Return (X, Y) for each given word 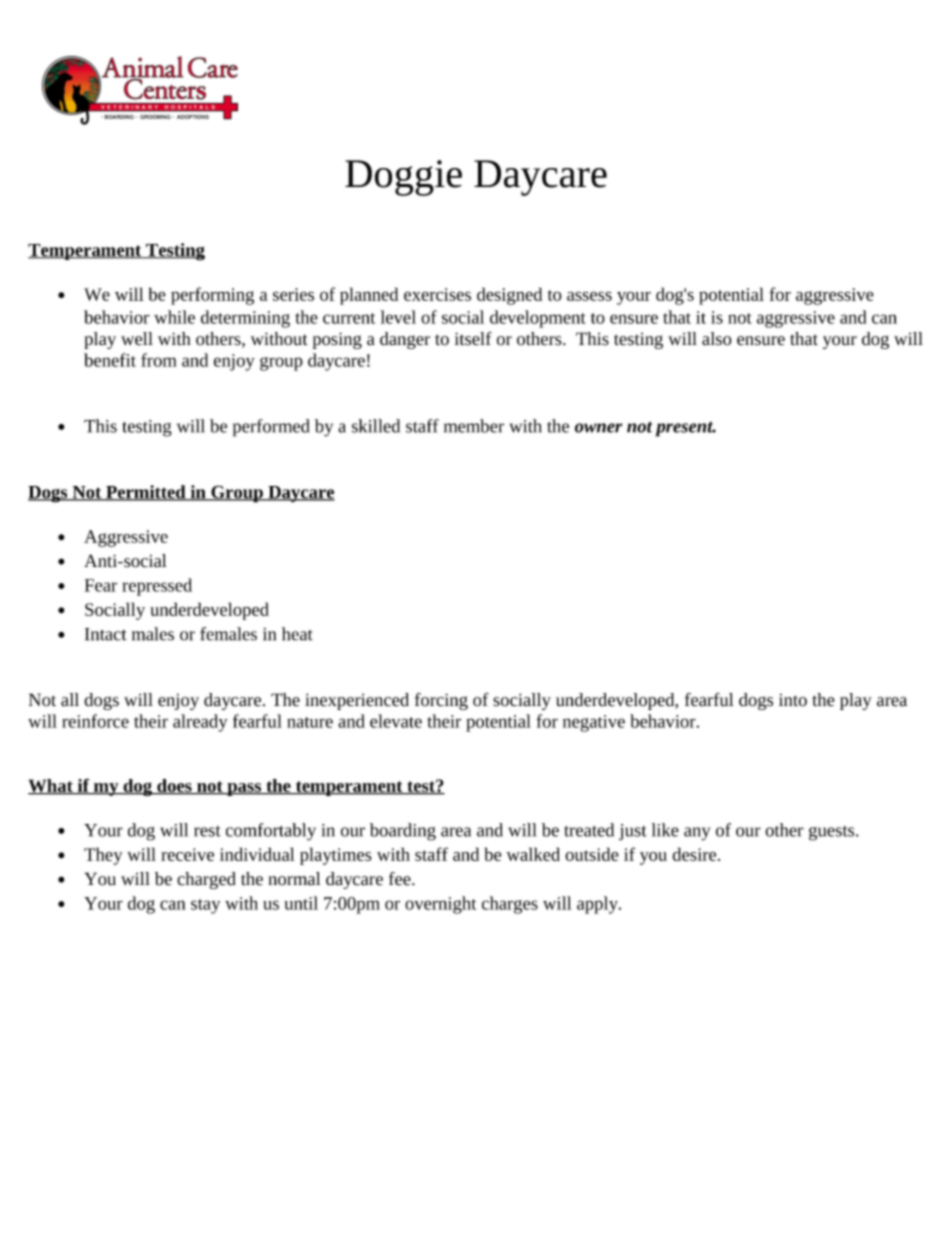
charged (206, 880)
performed (271, 428)
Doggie (403, 178)
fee (401, 879)
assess (589, 296)
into (793, 700)
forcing (441, 701)
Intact (106, 634)
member (474, 426)
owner (598, 428)
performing (212, 296)
